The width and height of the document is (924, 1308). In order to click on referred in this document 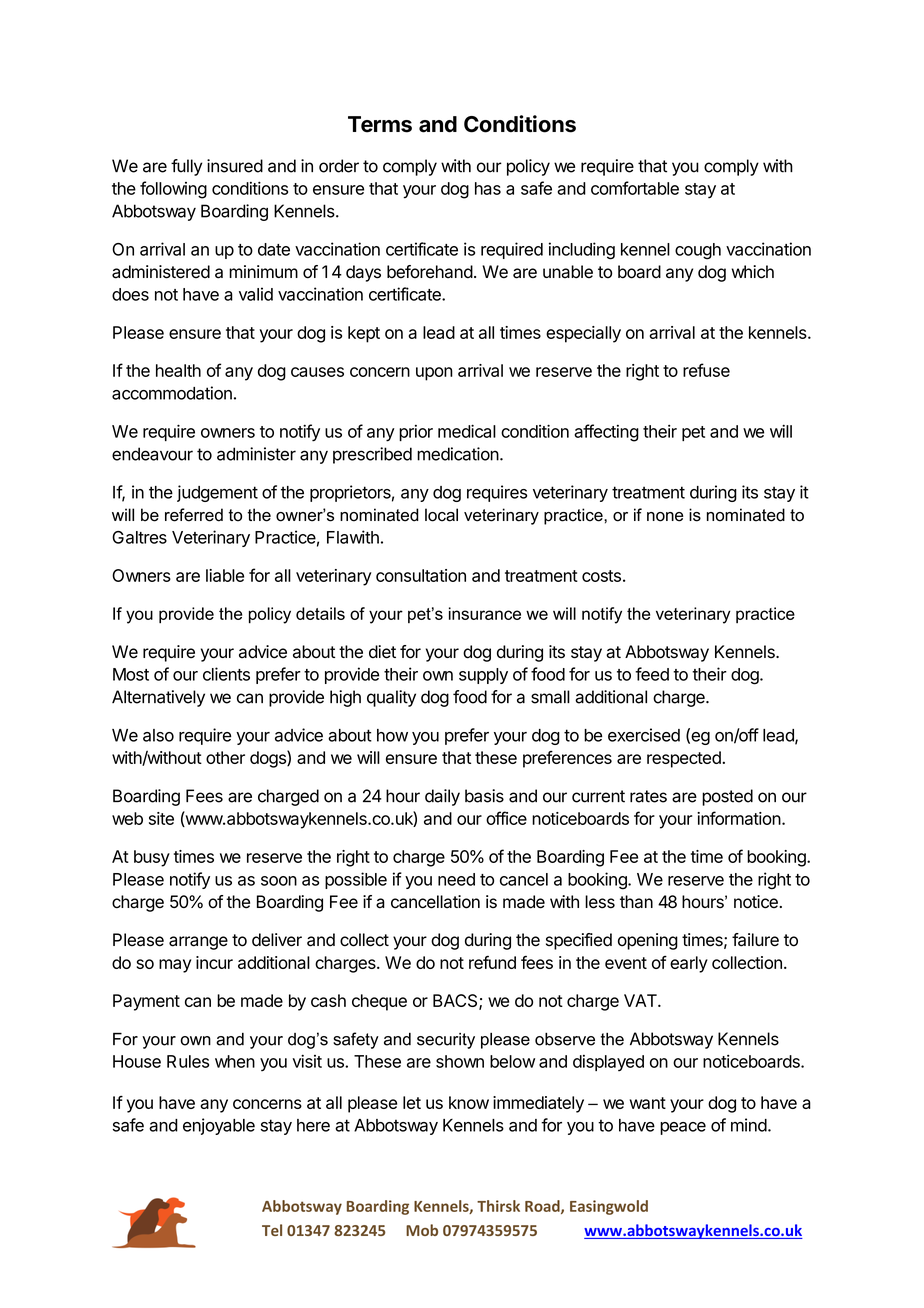, I will do `click(194, 515)`.
